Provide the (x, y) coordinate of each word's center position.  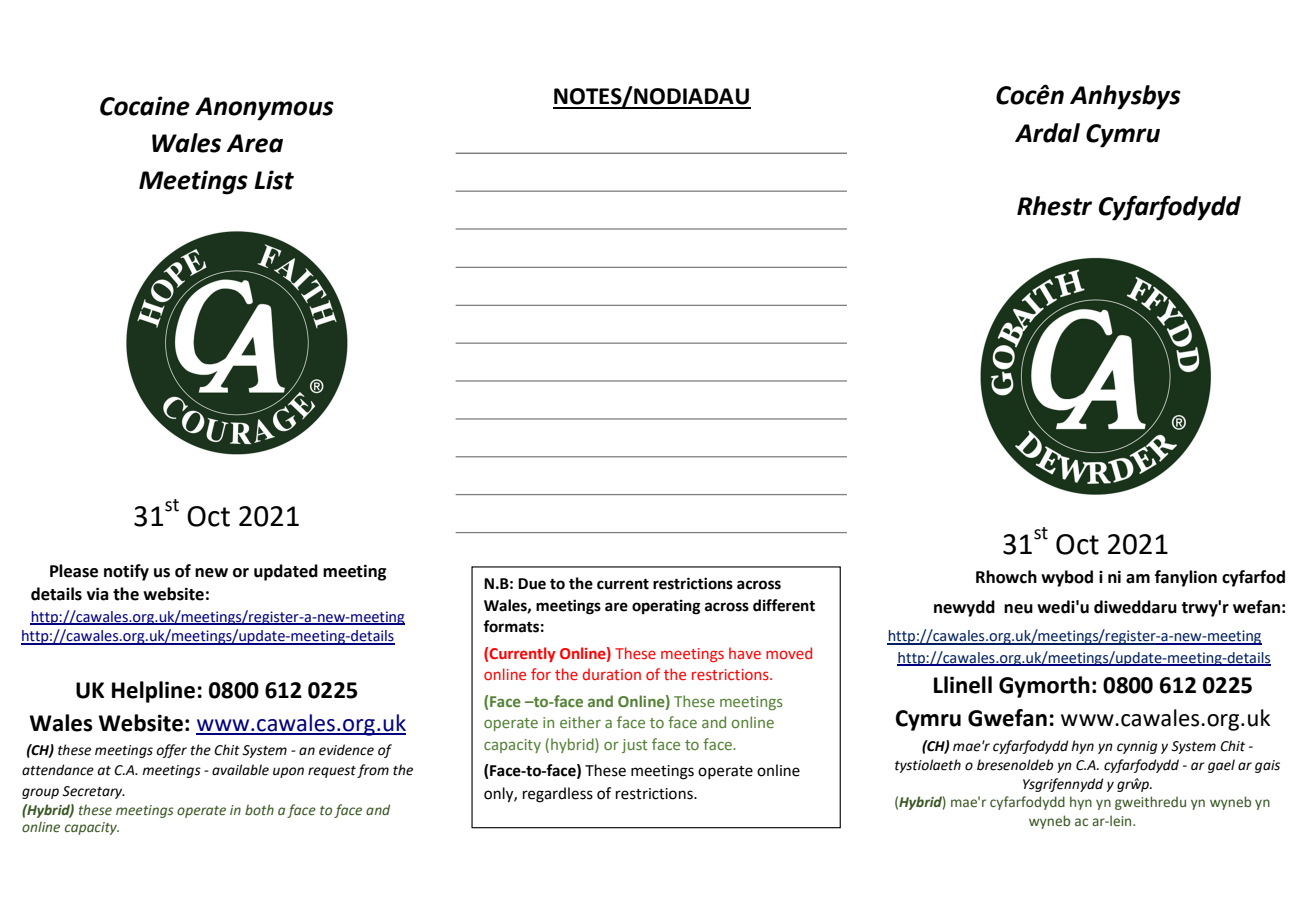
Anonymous (264, 109)
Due (532, 584)
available (240, 770)
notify (126, 572)
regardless (558, 795)
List (274, 180)
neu (1018, 609)
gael (1221, 766)
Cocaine (145, 106)
